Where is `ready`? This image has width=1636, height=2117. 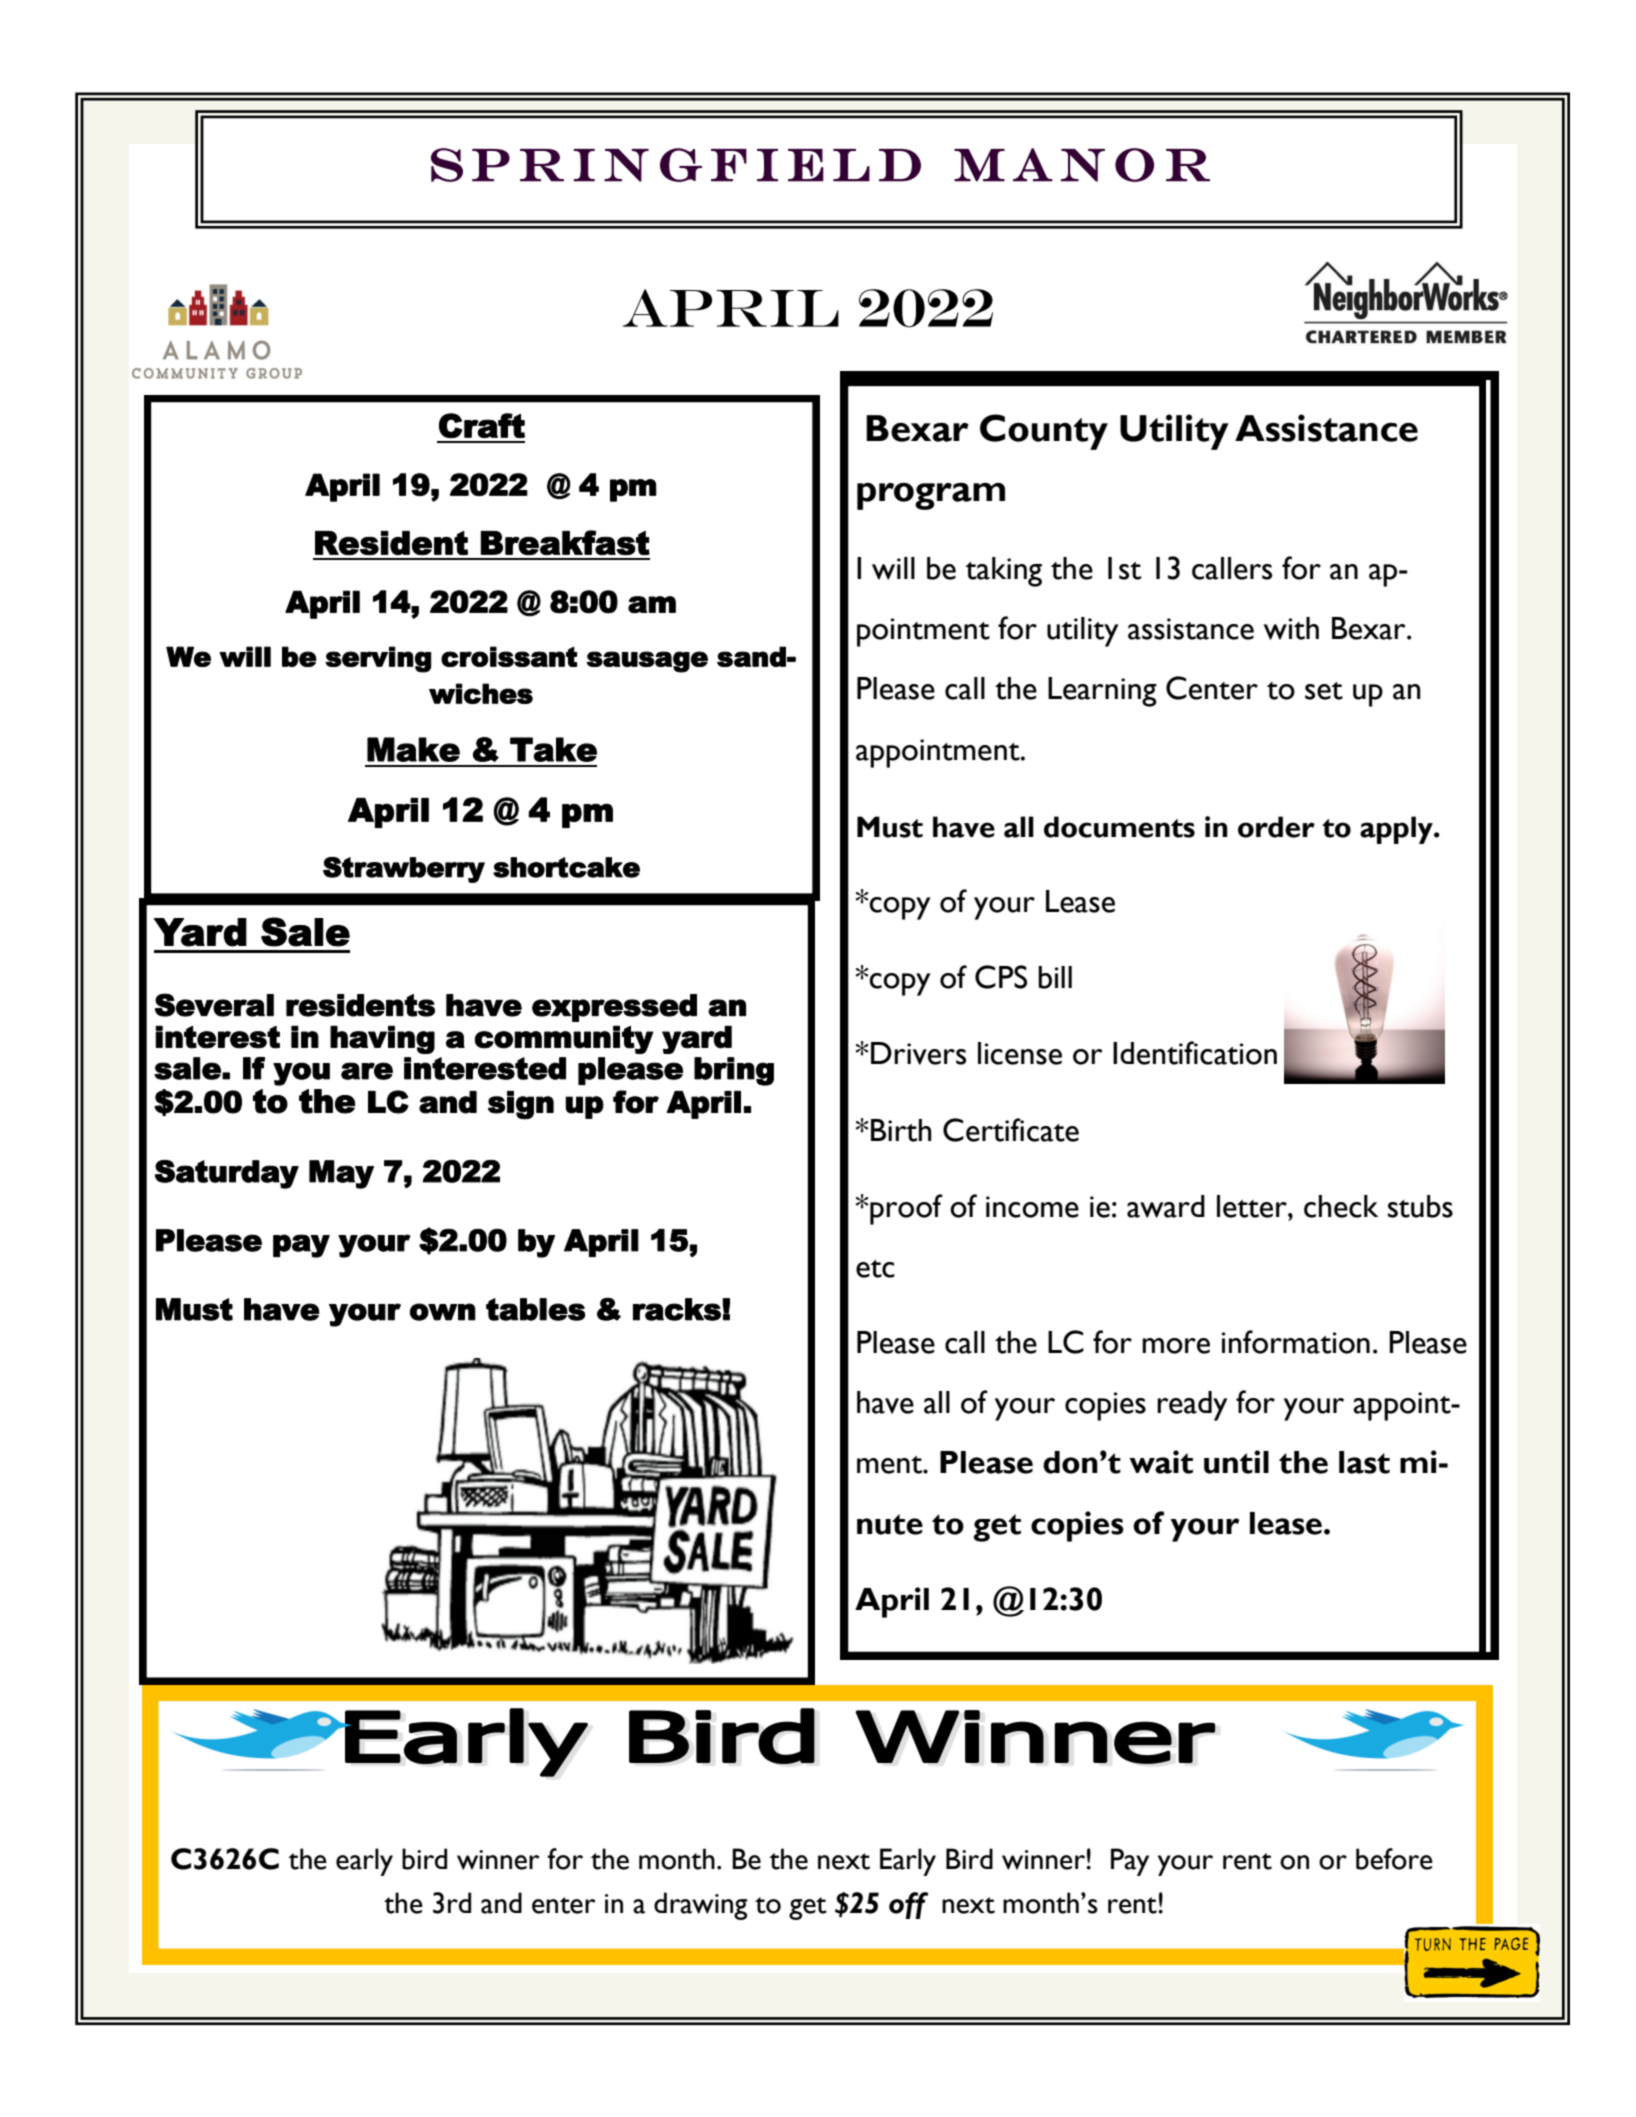
ready is located at coordinates (1192, 1406).
